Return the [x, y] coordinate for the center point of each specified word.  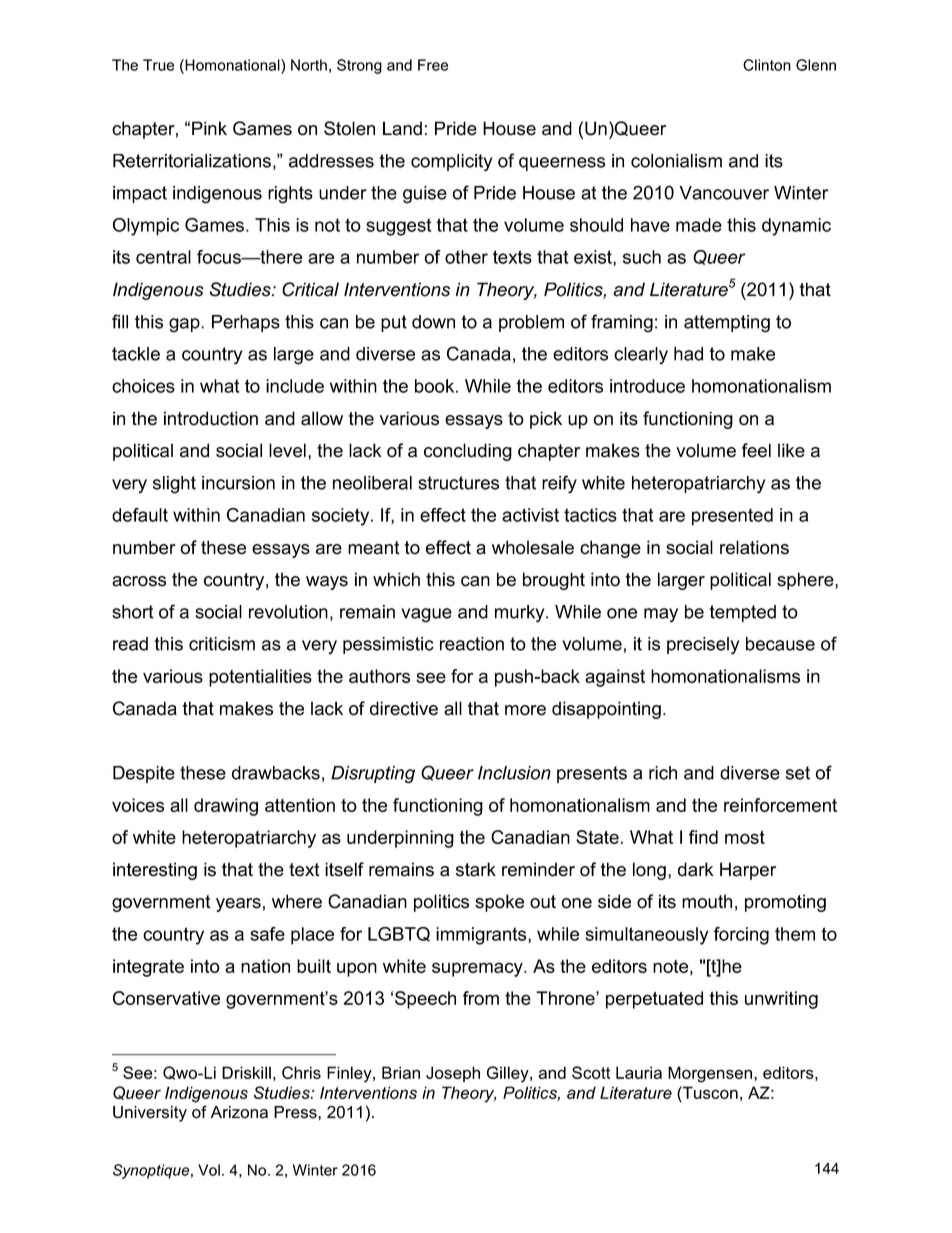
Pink [209, 128]
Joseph [453, 1074]
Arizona [239, 1112]
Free [433, 65]
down [433, 322]
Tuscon [709, 1092]
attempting [727, 324]
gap [185, 325]
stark [476, 869]
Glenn [816, 65]
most [745, 837]
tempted [742, 613]
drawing [226, 807]
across [139, 581]
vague [426, 615]
